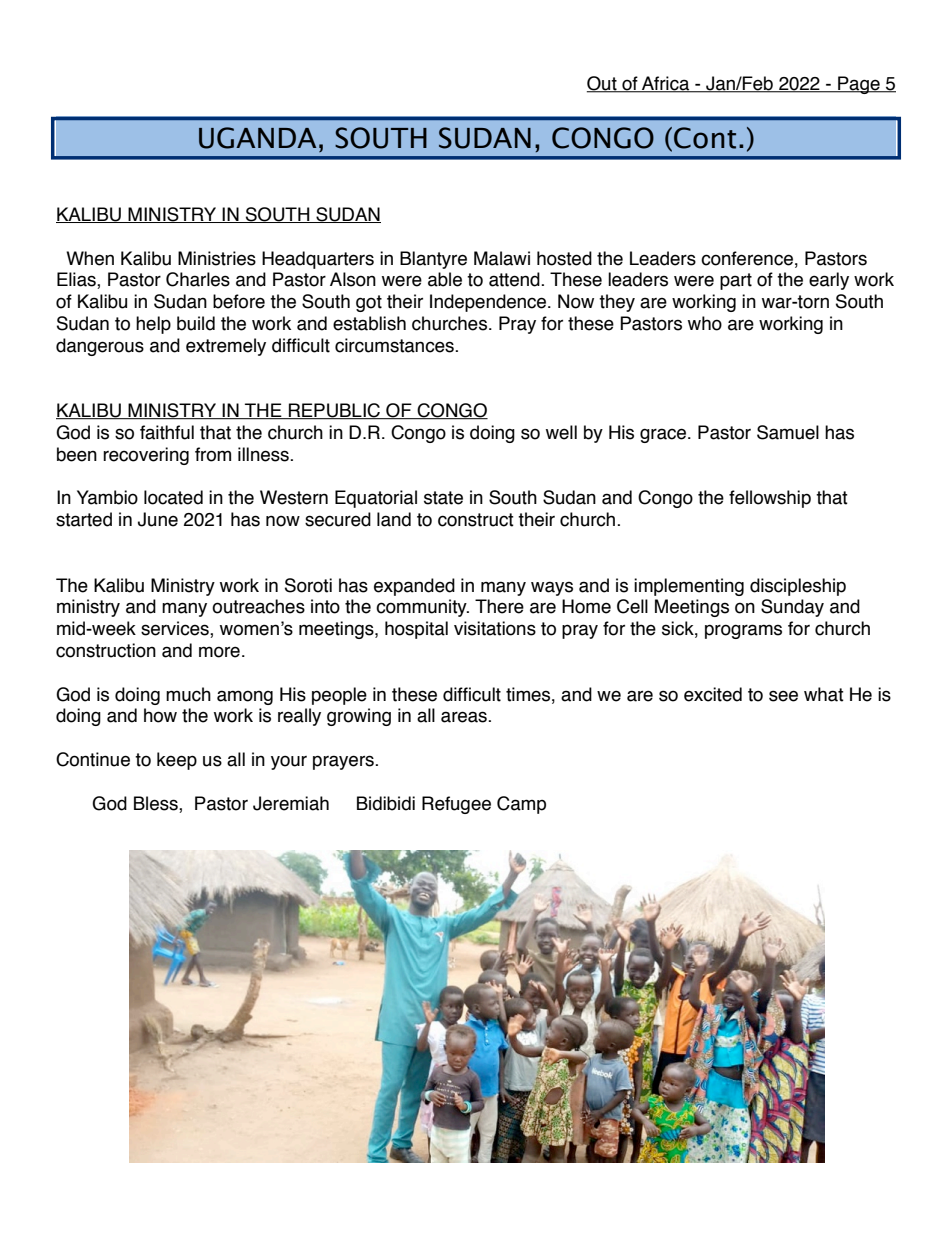  I want to click on Refugee, so click(456, 805).
